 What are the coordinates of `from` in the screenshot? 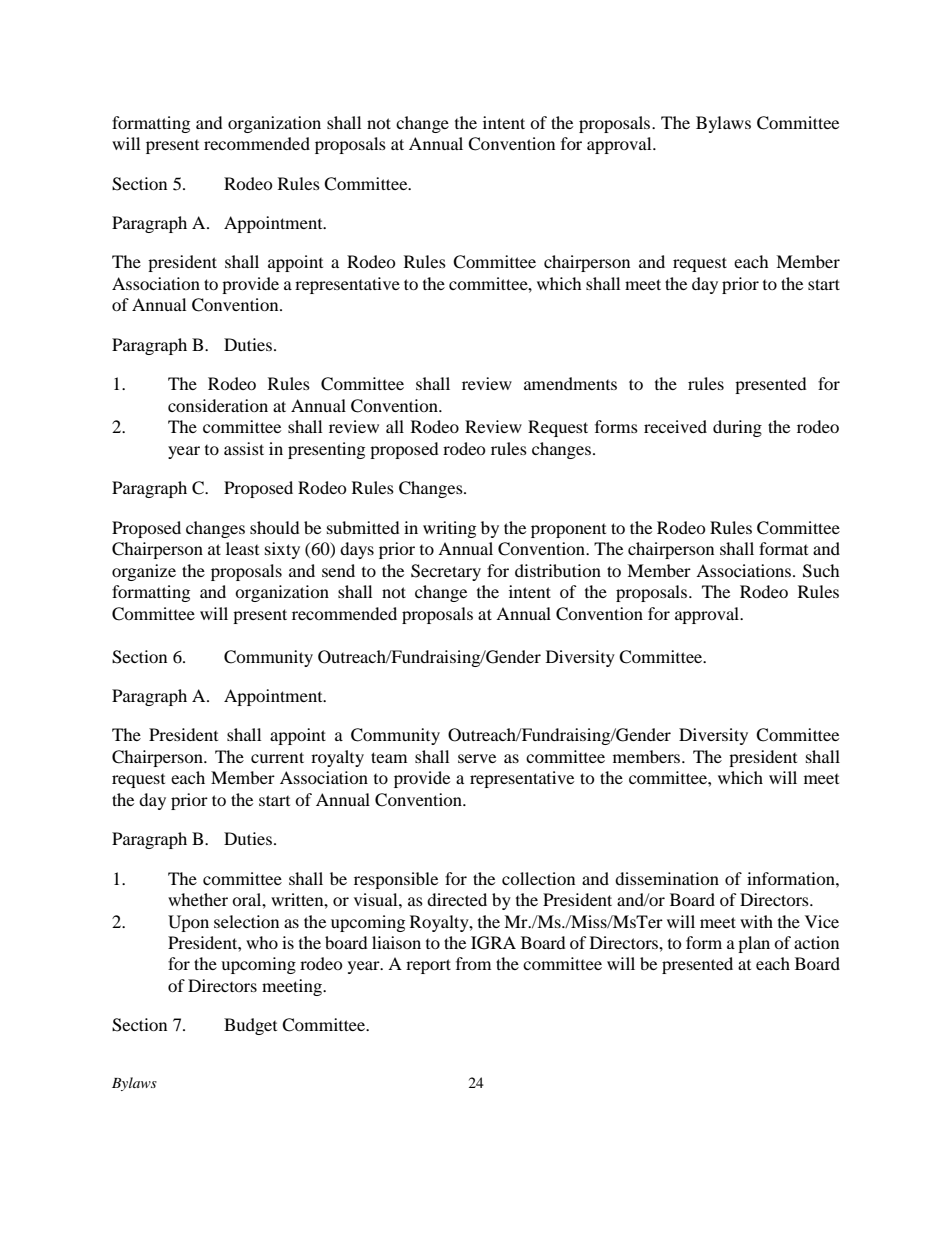 It's located at (473, 963).
